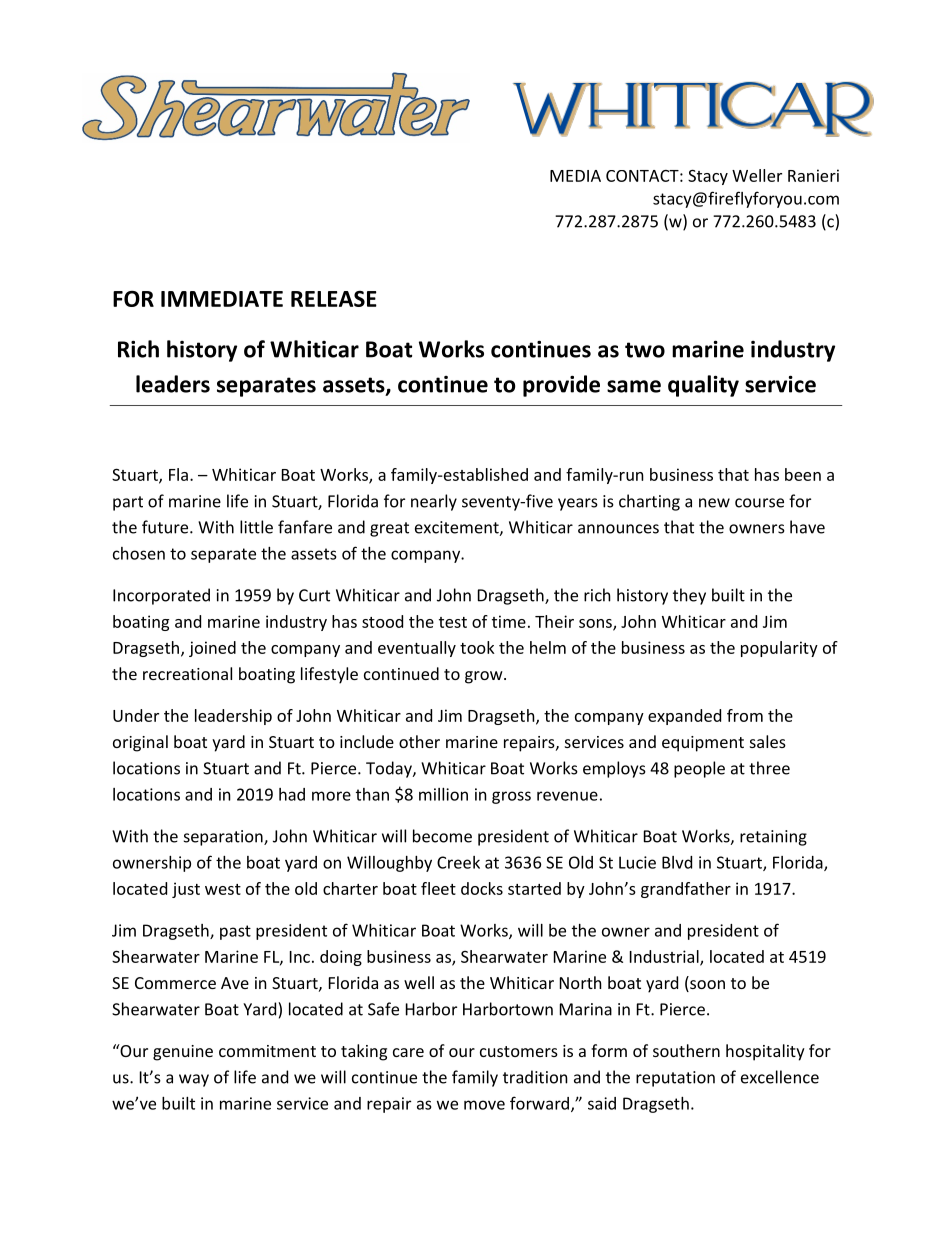  What do you see at coordinates (561, 386) in the screenshot?
I see `provide` at bounding box center [561, 386].
